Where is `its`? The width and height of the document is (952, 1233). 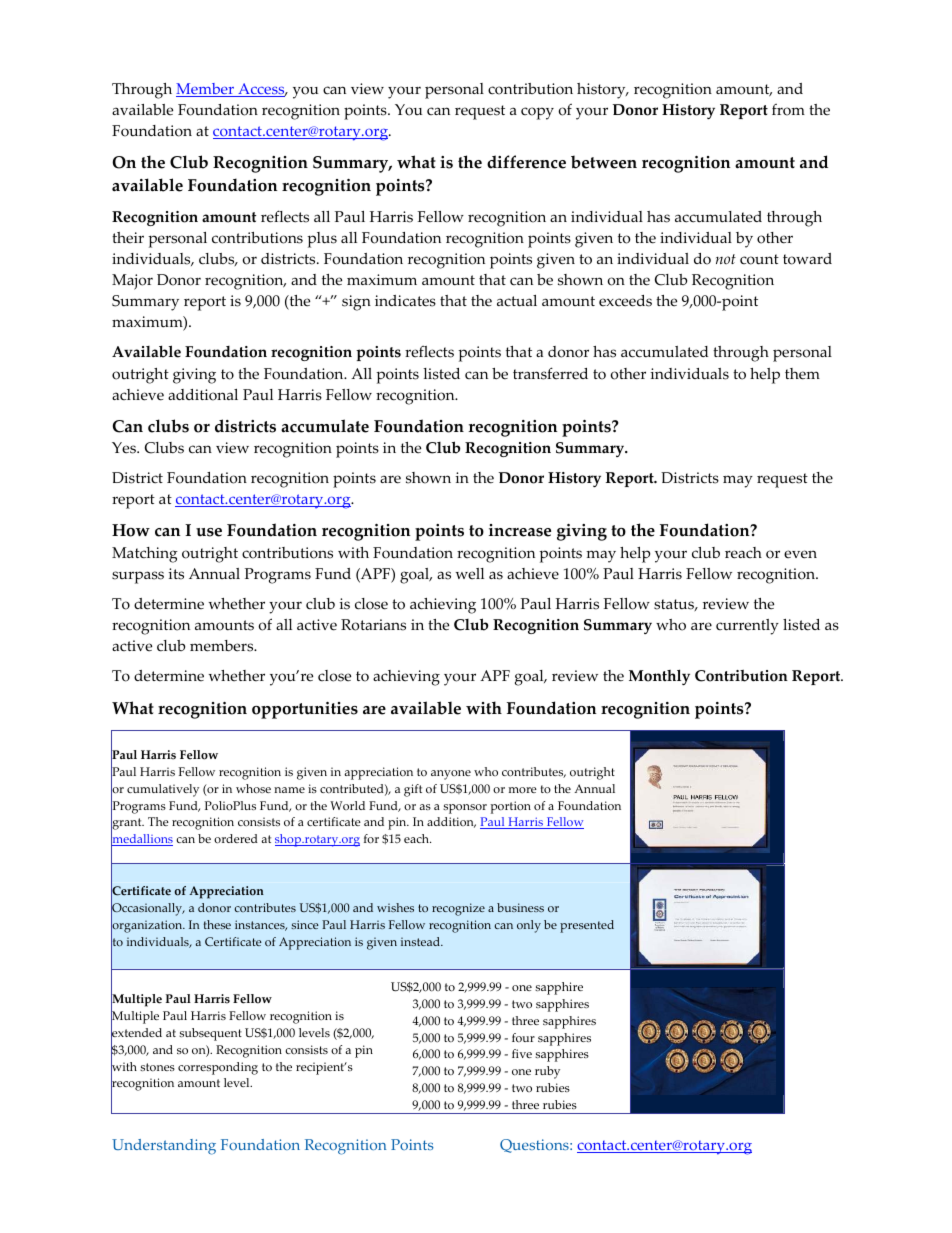
its is located at coordinates (176, 574).
